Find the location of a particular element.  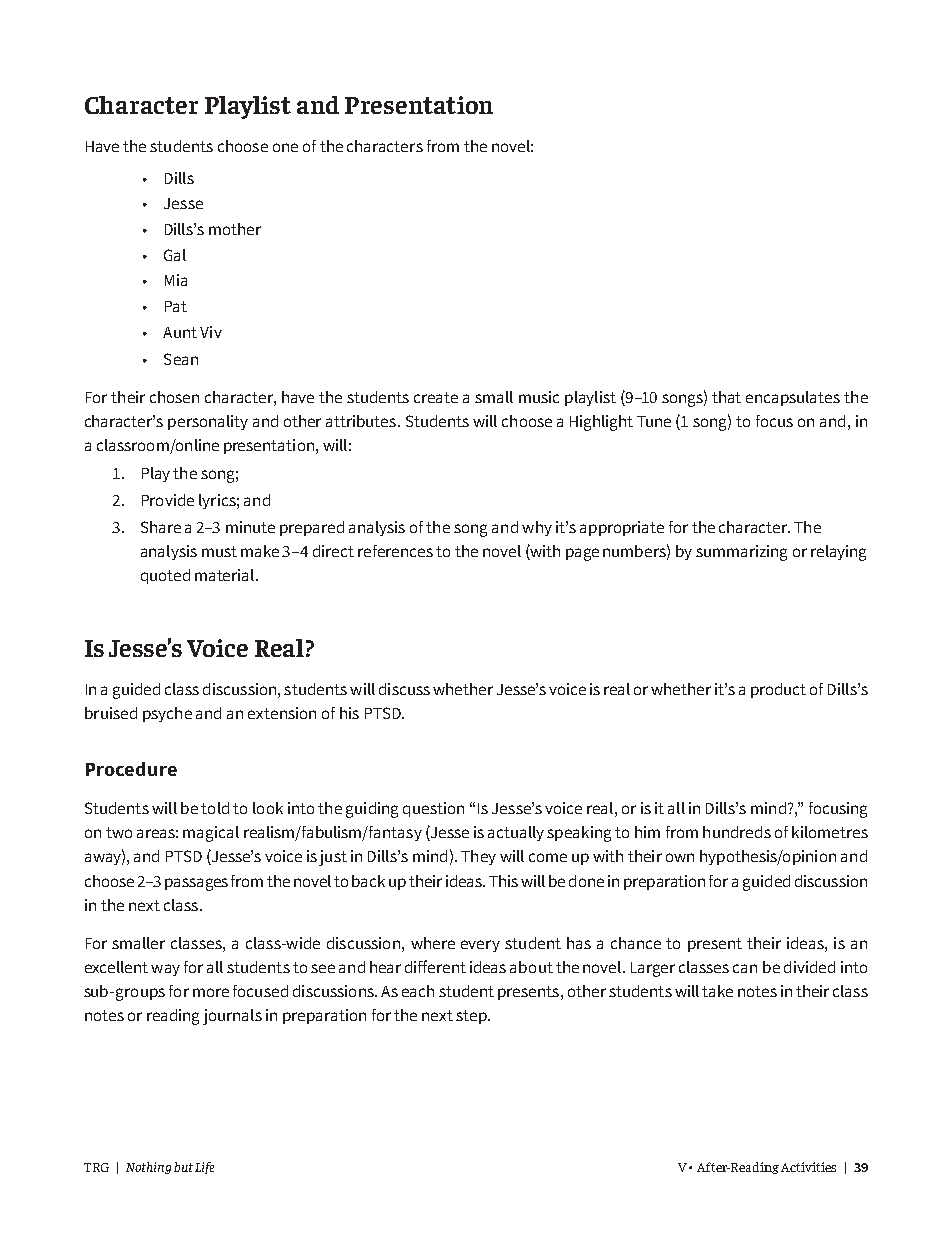

create is located at coordinates (436, 397).
